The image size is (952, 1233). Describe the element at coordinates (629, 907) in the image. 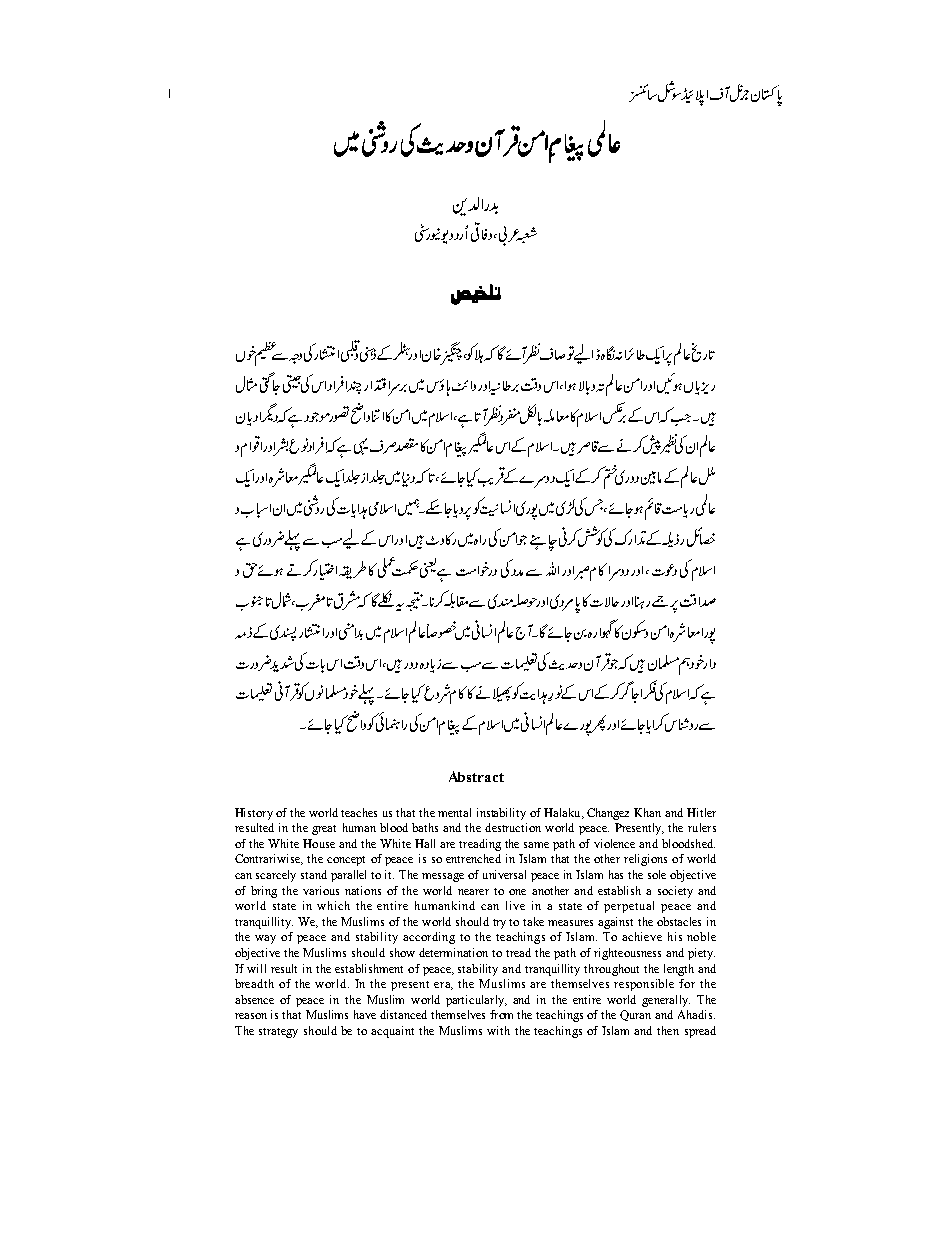

I see `perpetual` at that location.
